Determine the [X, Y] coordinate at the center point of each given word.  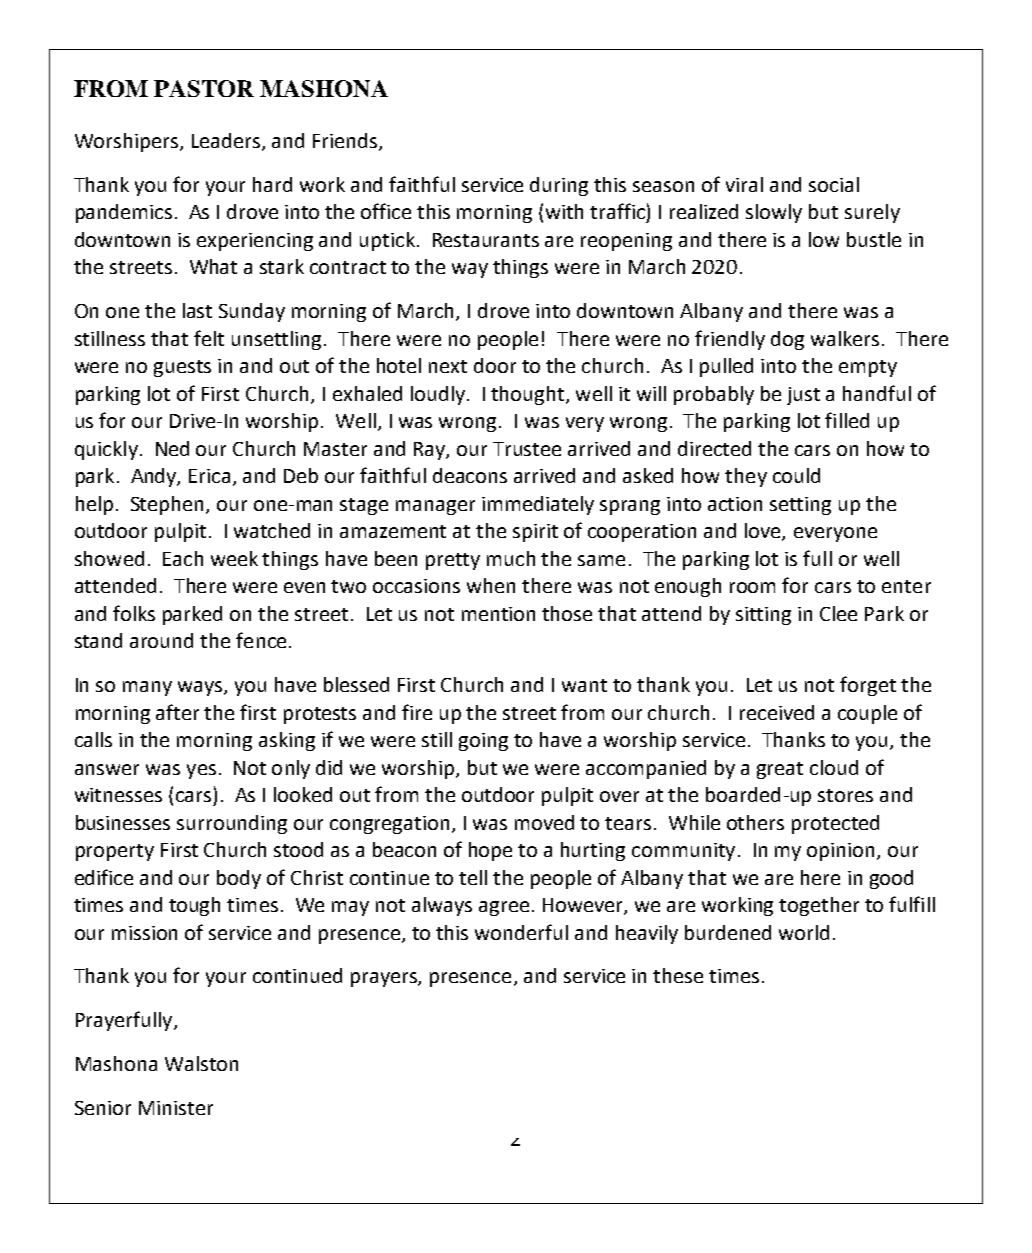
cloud [834, 767]
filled [847, 420]
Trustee [527, 449]
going [483, 742]
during [559, 186]
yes [201, 771]
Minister [176, 1108]
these [678, 975]
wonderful [521, 932]
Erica [209, 476]
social [834, 184]
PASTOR [204, 88]
